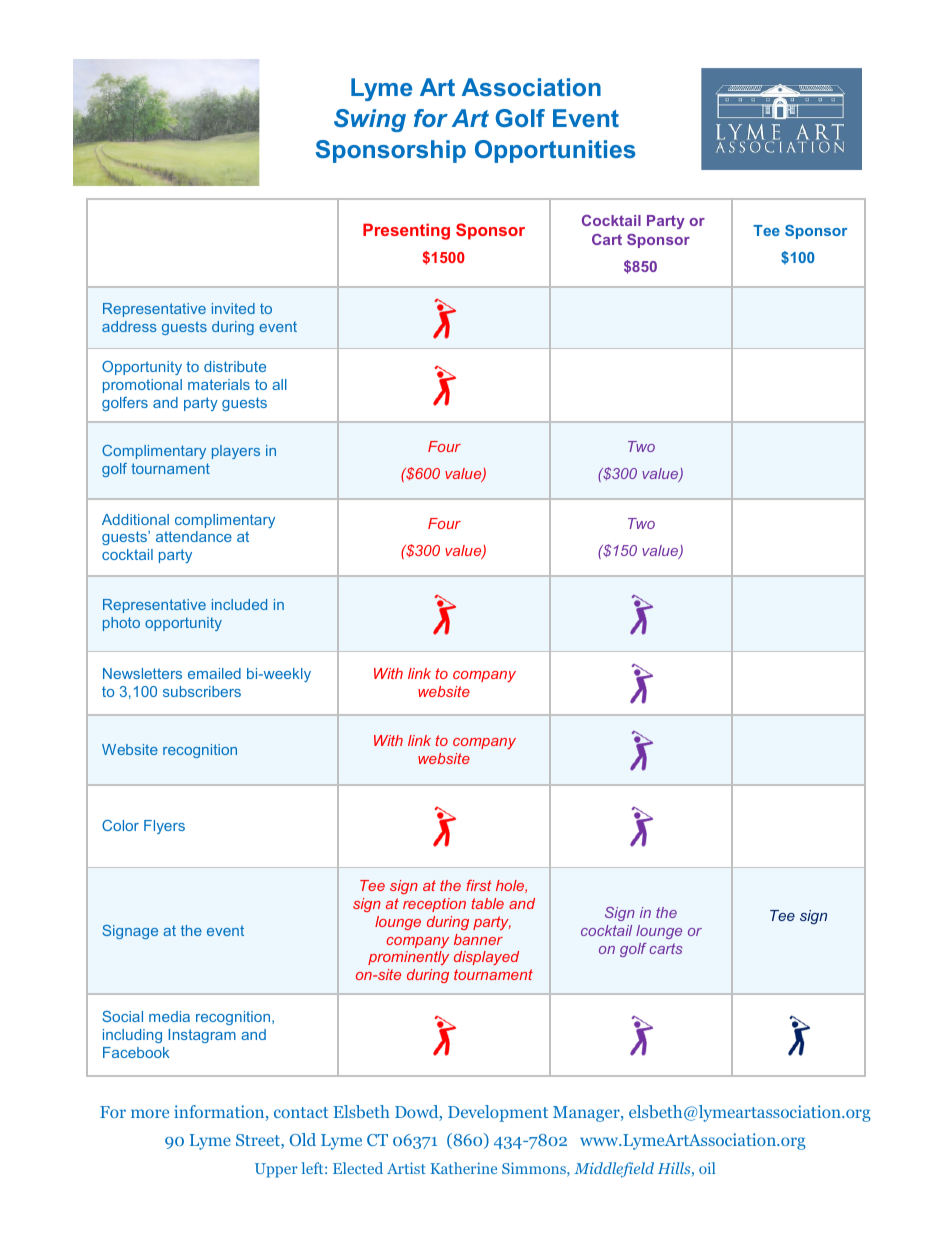  What do you see at coordinates (164, 827) in the document?
I see `Flyers` at bounding box center [164, 827].
